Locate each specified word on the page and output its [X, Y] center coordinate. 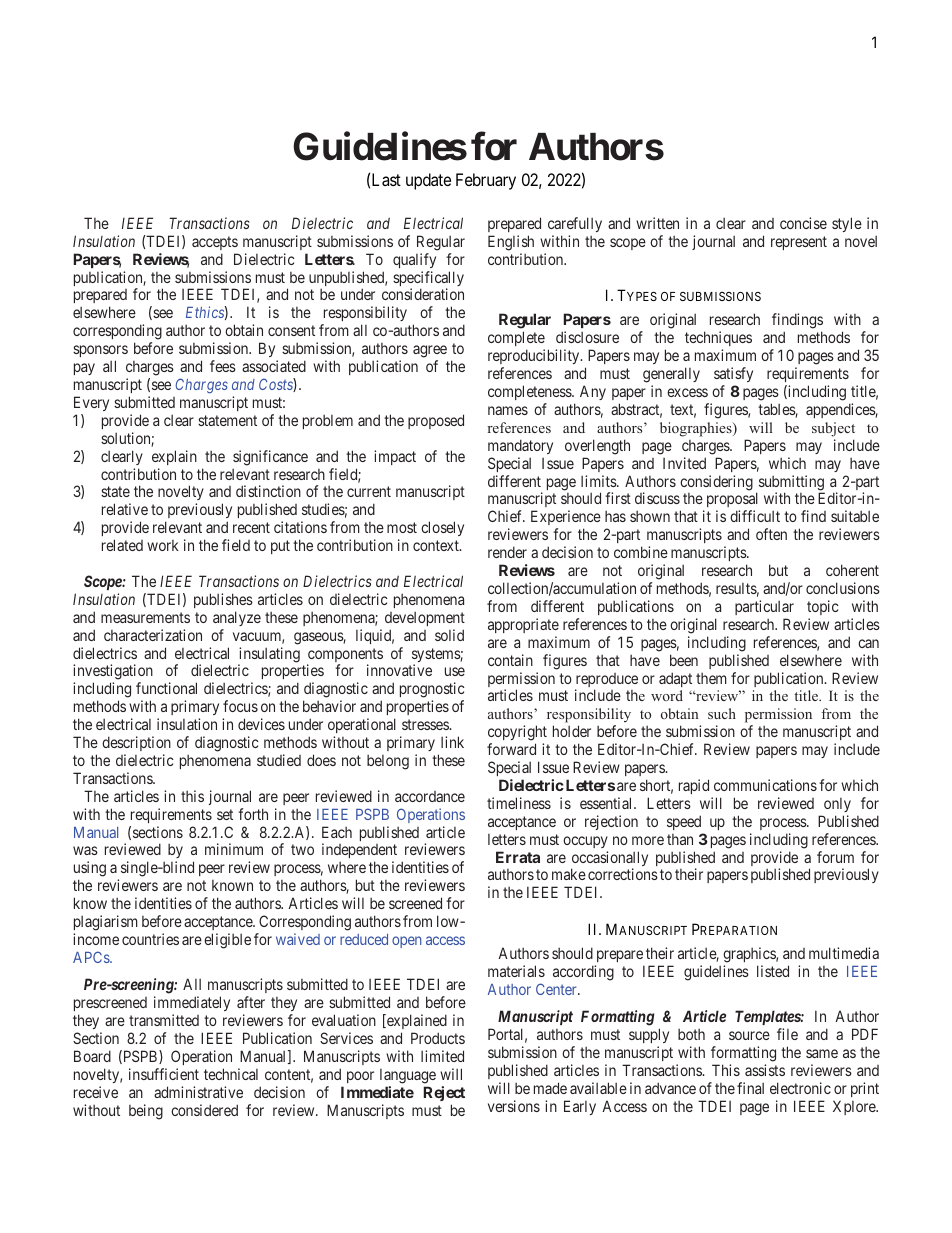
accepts [215, 243]
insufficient [164, 1074]
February [486, 181]
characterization [153, 635]
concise [803, 223]
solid [449, 635]
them [711, 678]
